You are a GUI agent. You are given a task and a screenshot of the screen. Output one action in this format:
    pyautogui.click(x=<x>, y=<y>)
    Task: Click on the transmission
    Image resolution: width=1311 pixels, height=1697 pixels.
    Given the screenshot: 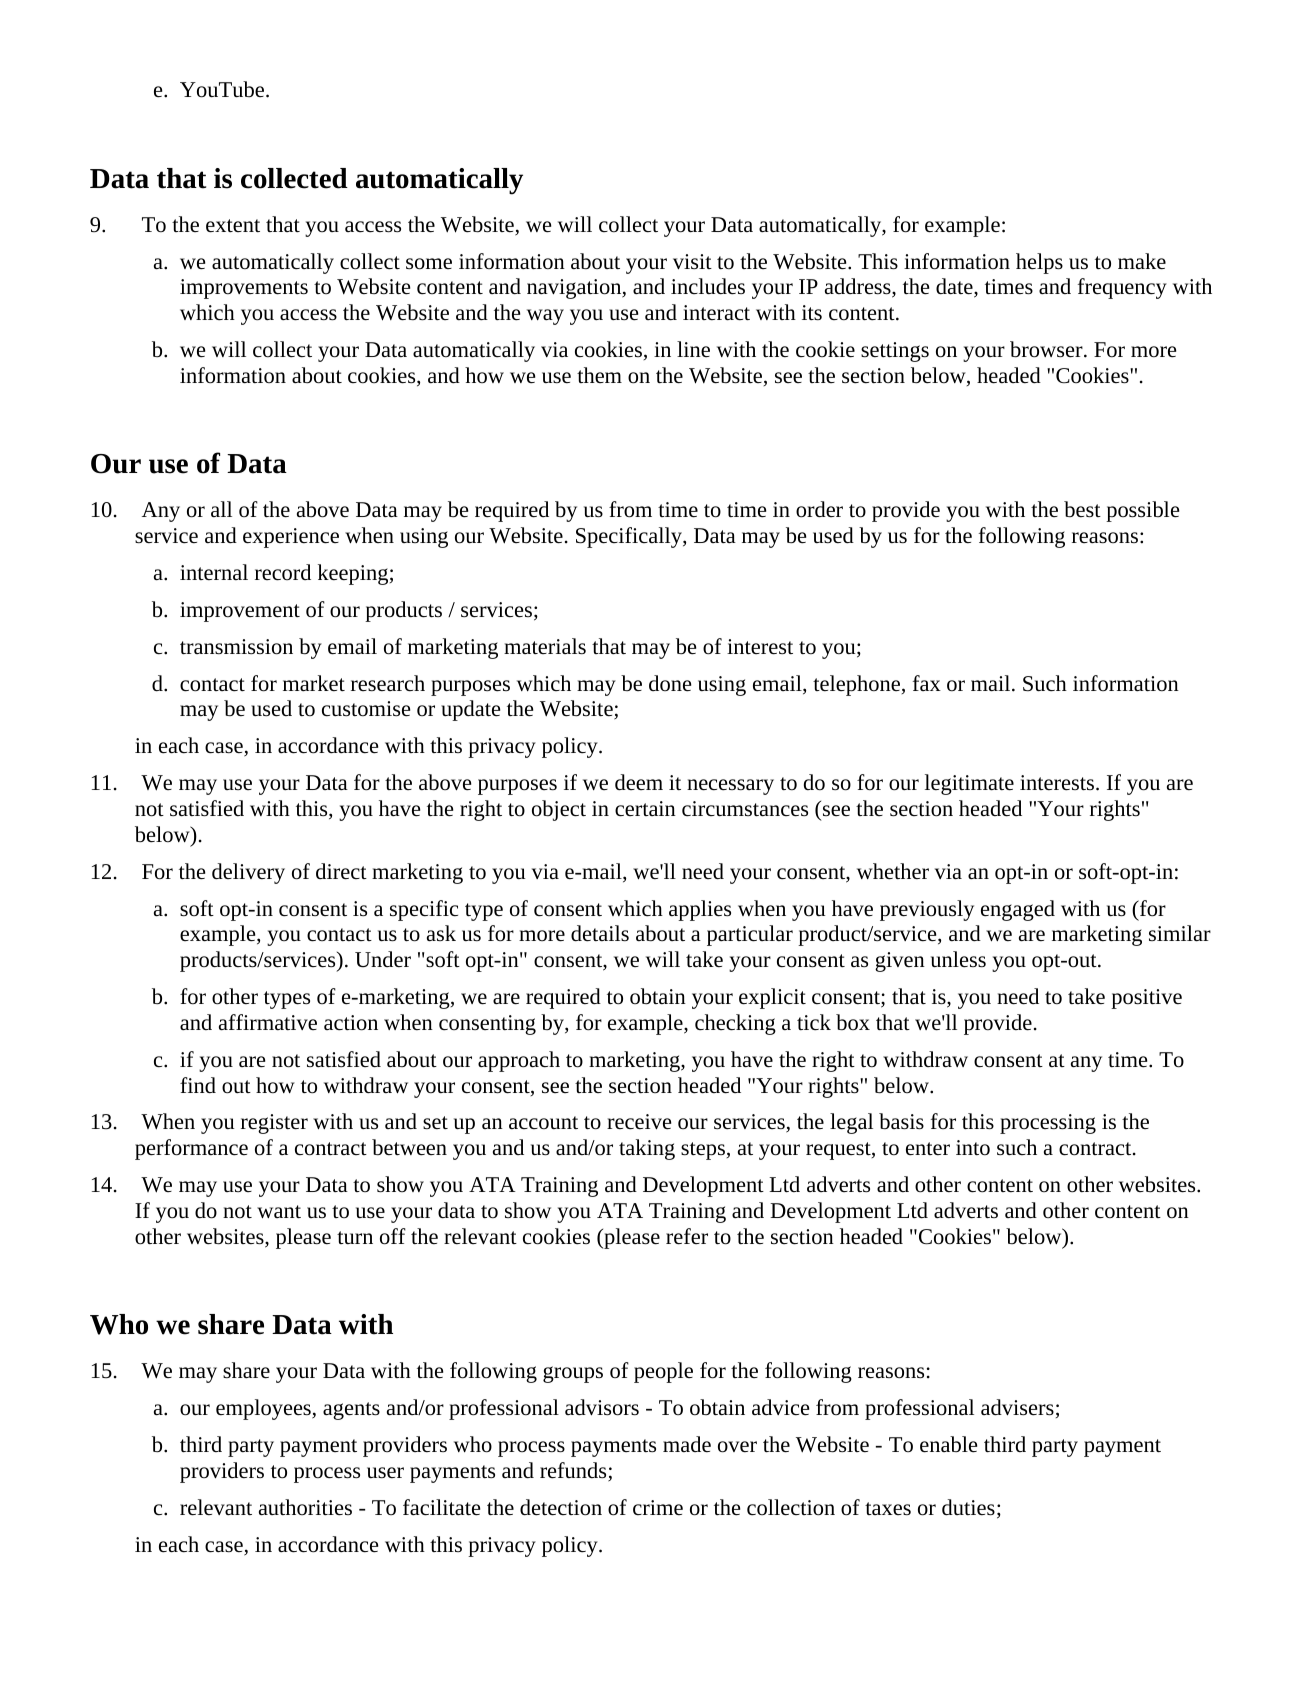 What is the action you would take?
    pyautogui.click(x=236, y=647)
